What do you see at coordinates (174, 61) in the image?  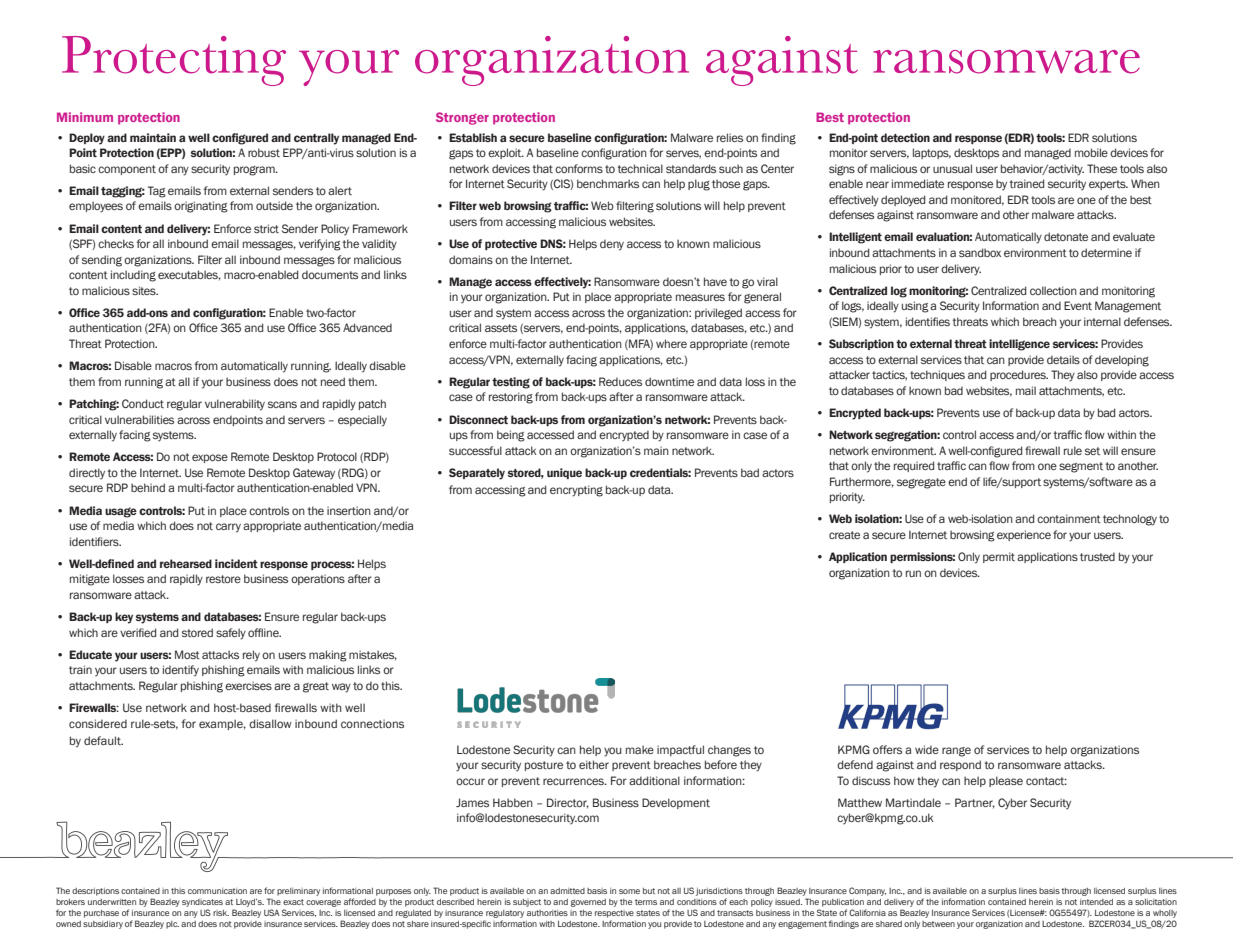 I see `Protecting` at bounding box center [174, 61].
